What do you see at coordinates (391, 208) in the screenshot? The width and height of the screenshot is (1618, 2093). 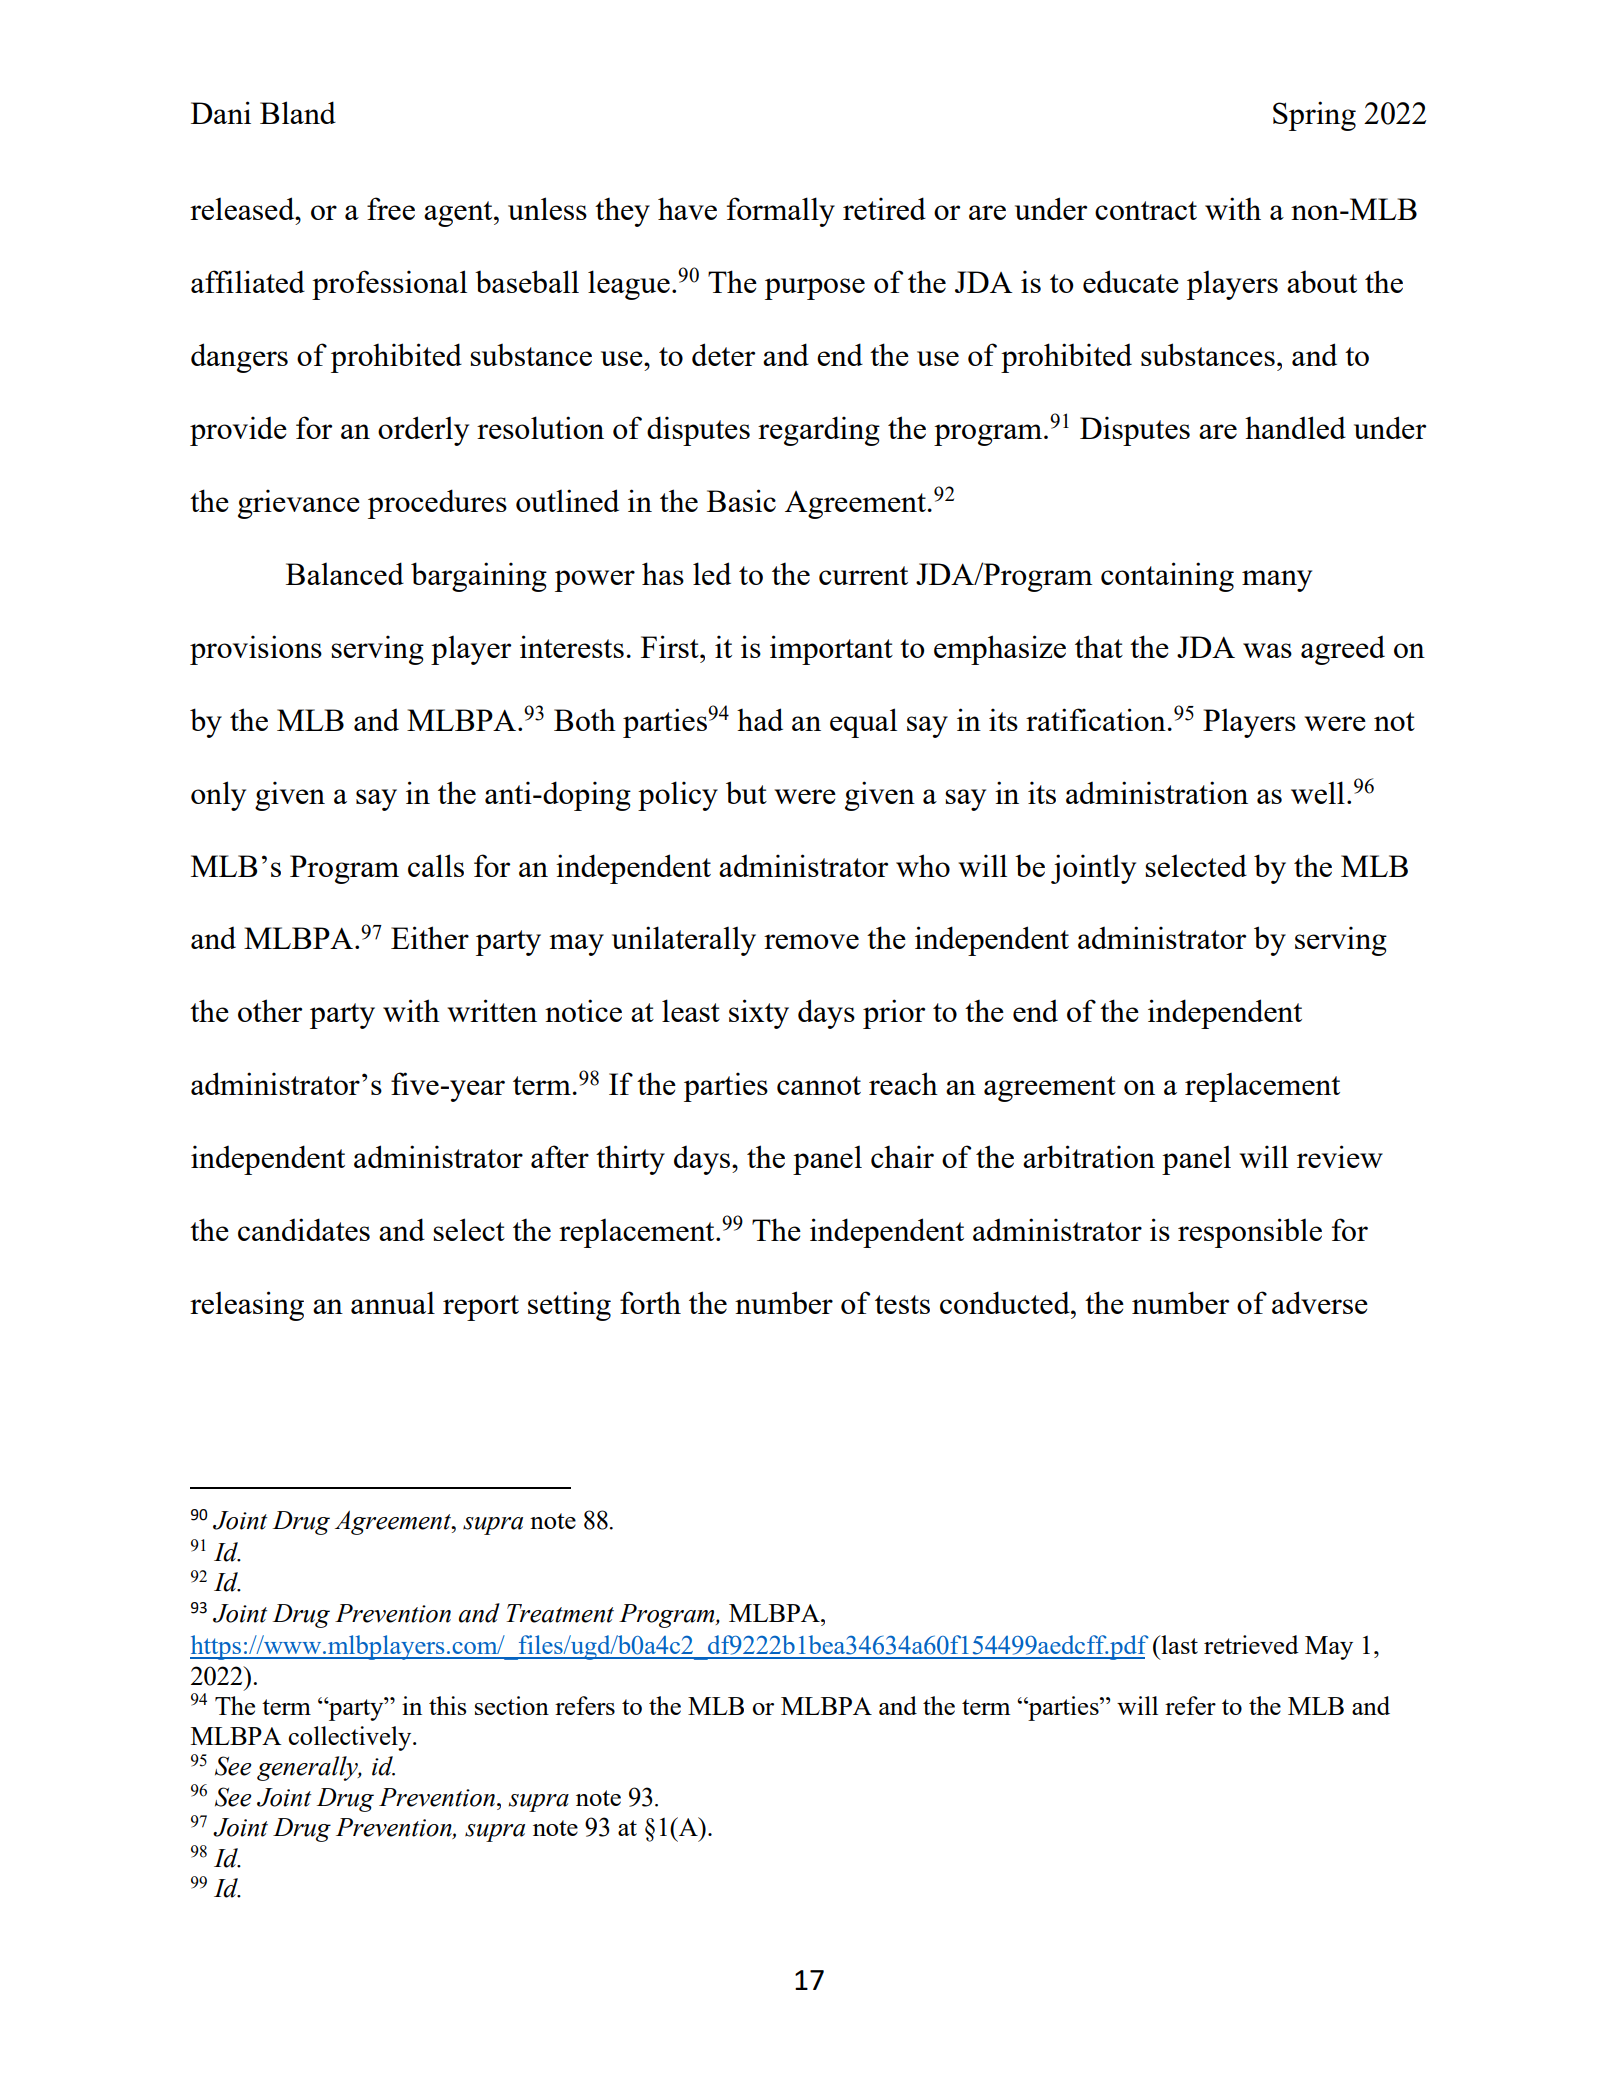 I see `free` at bounding box center [391, 208].
